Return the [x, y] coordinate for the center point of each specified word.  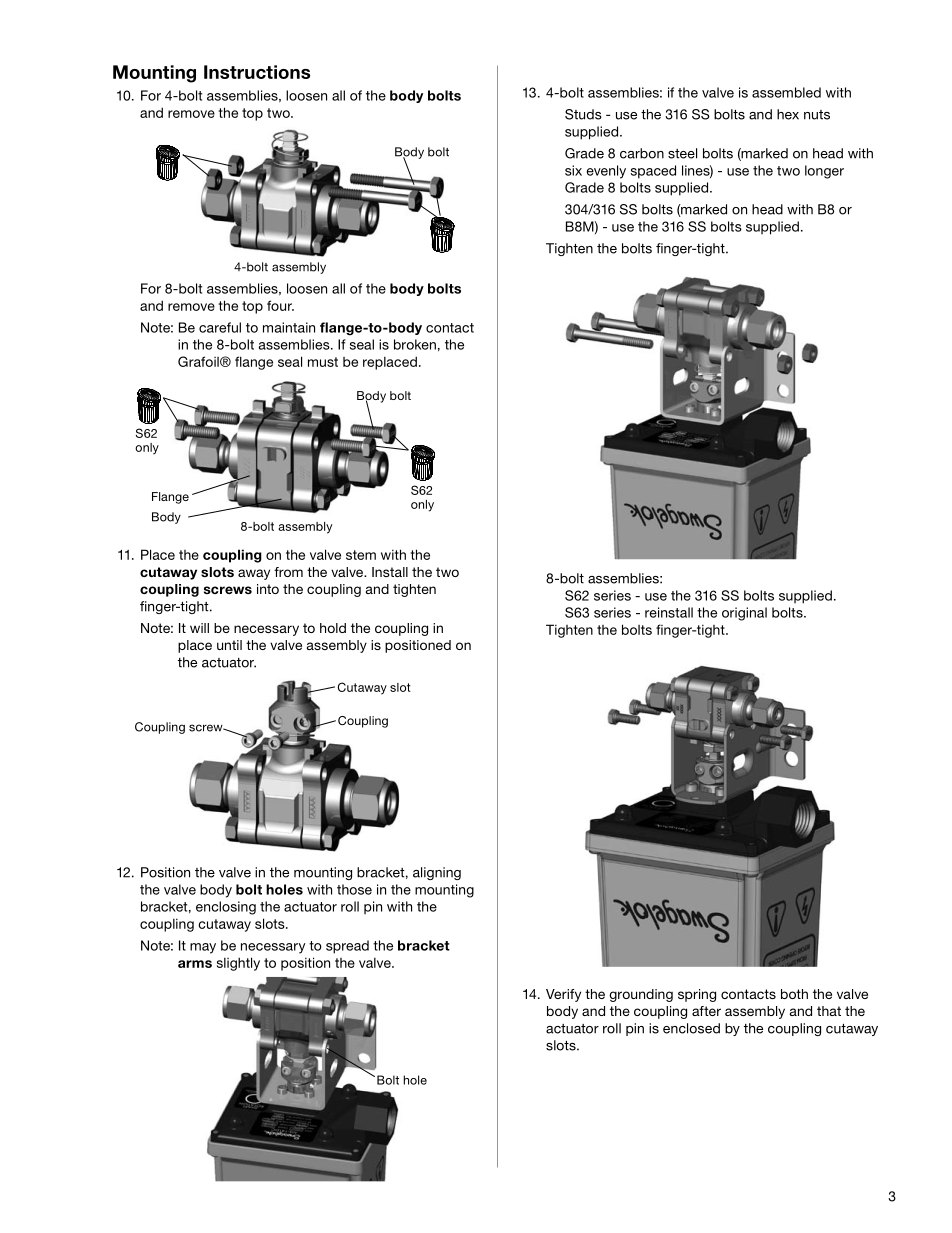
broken [415, 344]
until [229, 645]
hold [333, 628]
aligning [437, 873]
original [744, 614]
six [573, 170]
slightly [238, 964]
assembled [786, 92]
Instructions [257, 72]
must [323, 362]
